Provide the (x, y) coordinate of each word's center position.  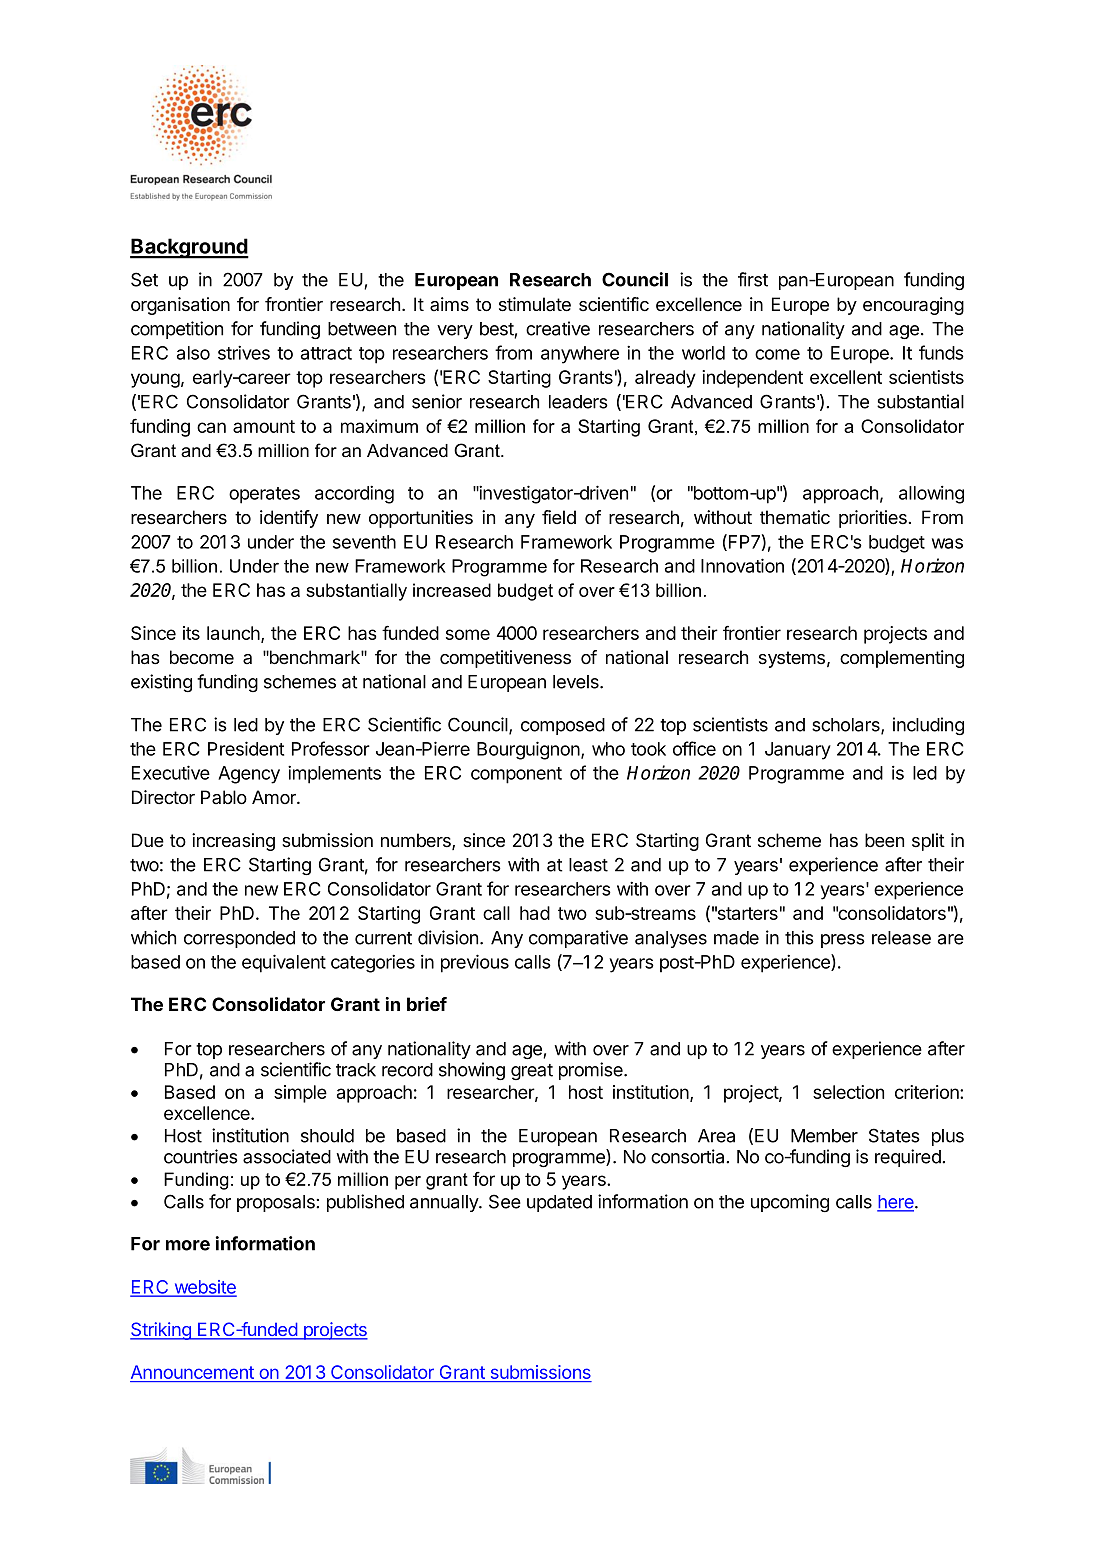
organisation (180, 306)
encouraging (913, 306)
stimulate (535, 304)
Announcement (193, 1373)
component (516, 775)
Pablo (224, 797)
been (884, 840)
